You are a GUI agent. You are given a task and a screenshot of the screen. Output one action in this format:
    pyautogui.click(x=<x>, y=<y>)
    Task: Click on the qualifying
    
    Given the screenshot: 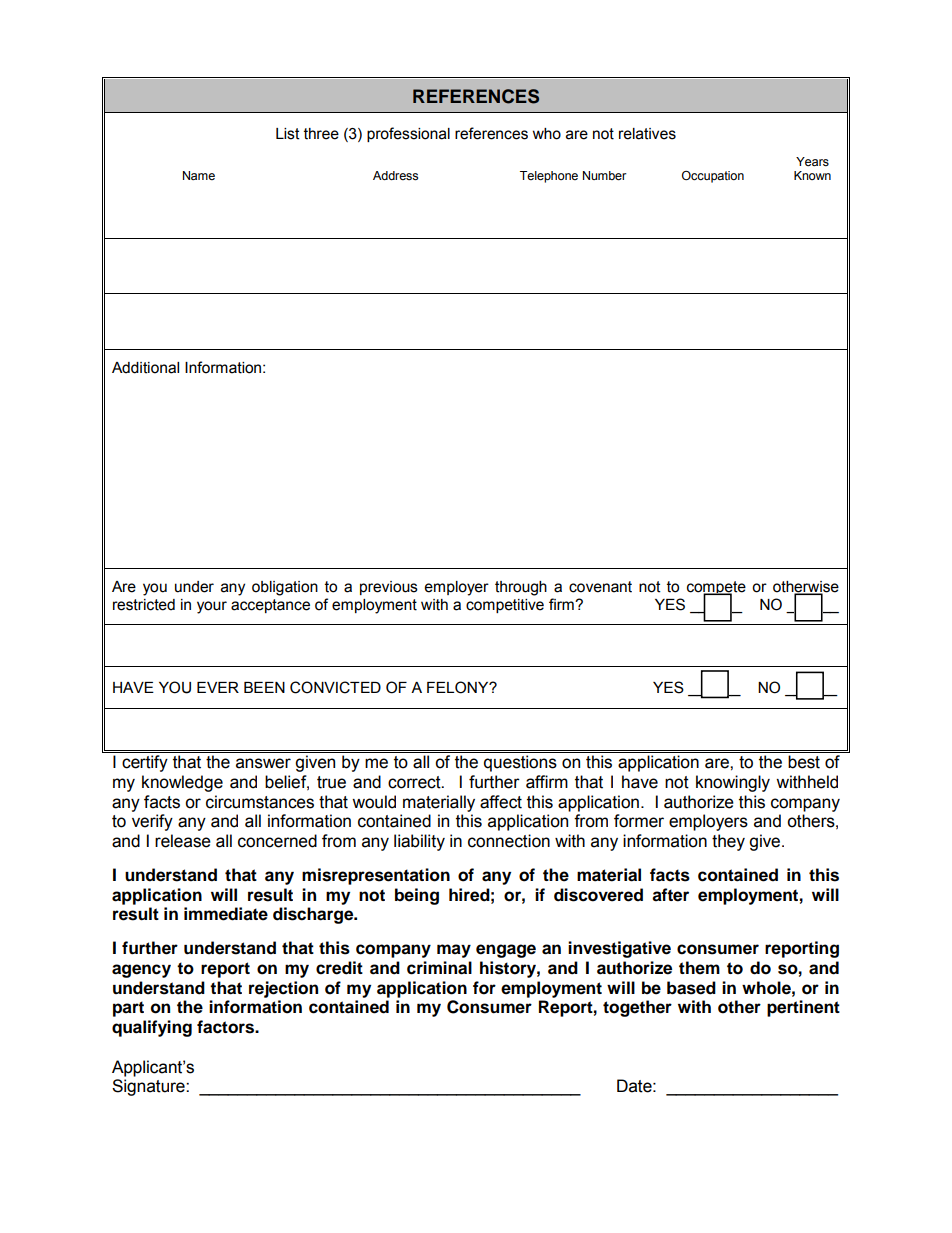 What is the action you would take?
    pyautogui.click(x=152, y=1028)
